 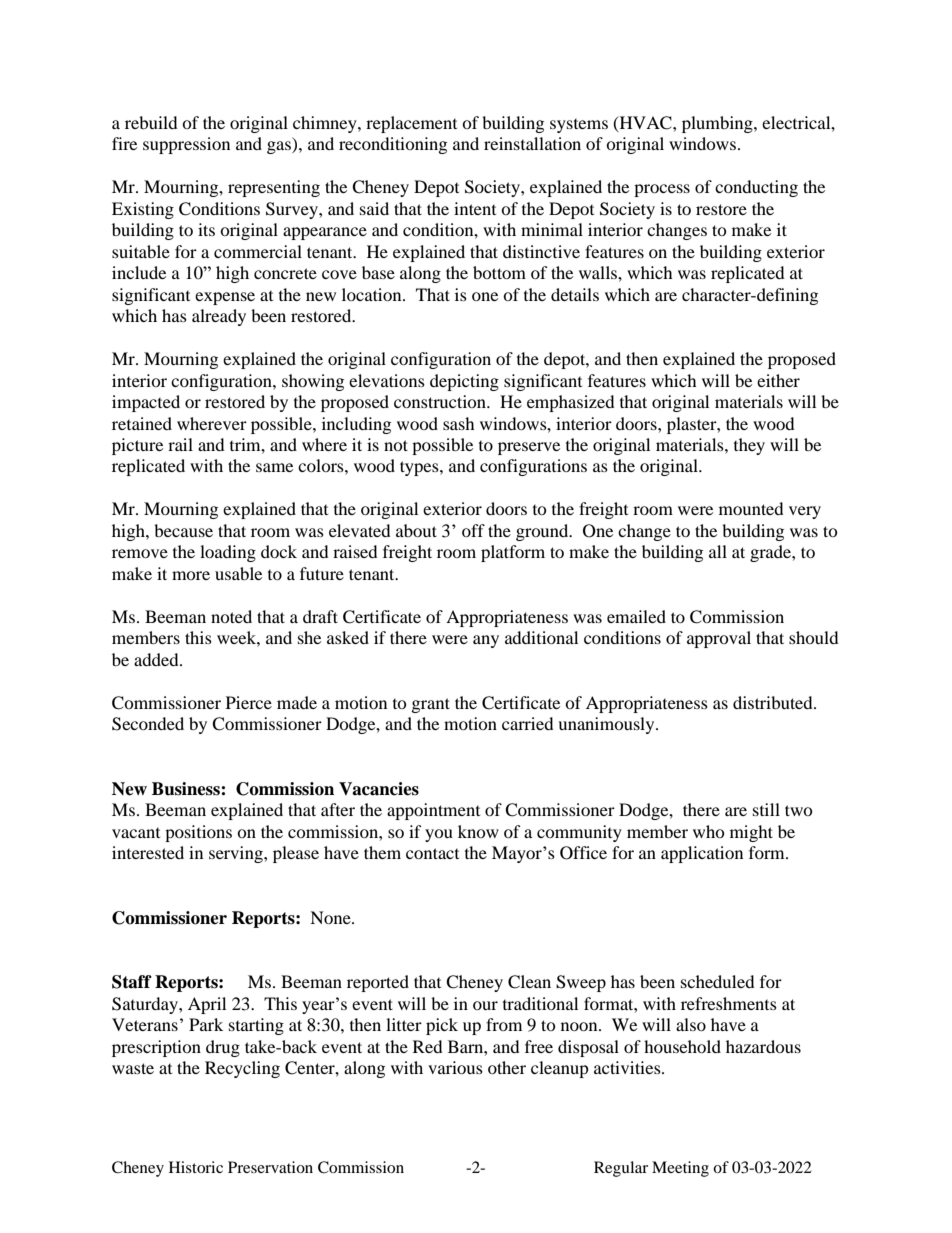 What do you see at coordinates (186, 145) in the screenshot?
I see `suppression` at bounding box center [186, 145].
